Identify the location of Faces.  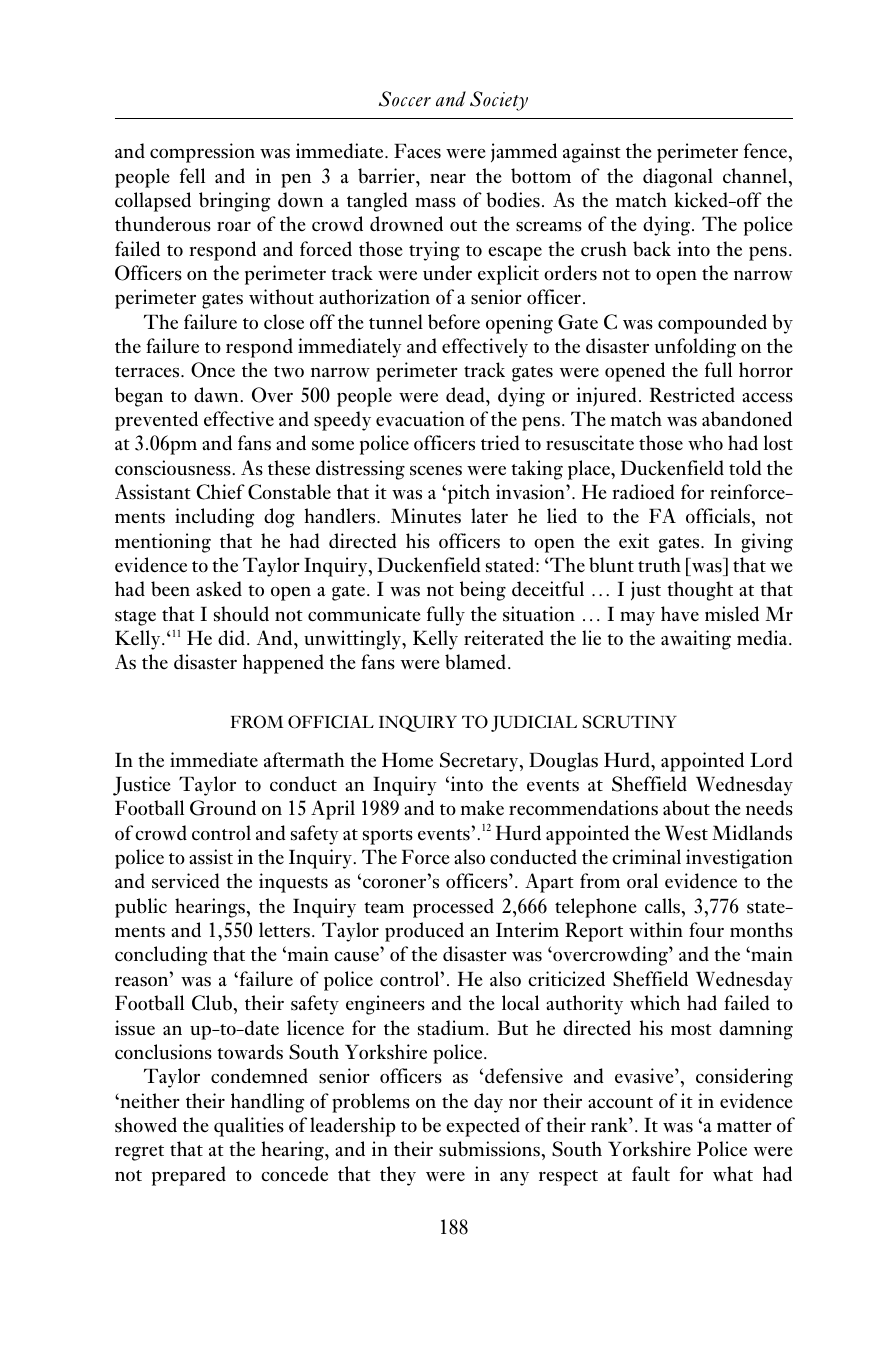
(417, 151).
